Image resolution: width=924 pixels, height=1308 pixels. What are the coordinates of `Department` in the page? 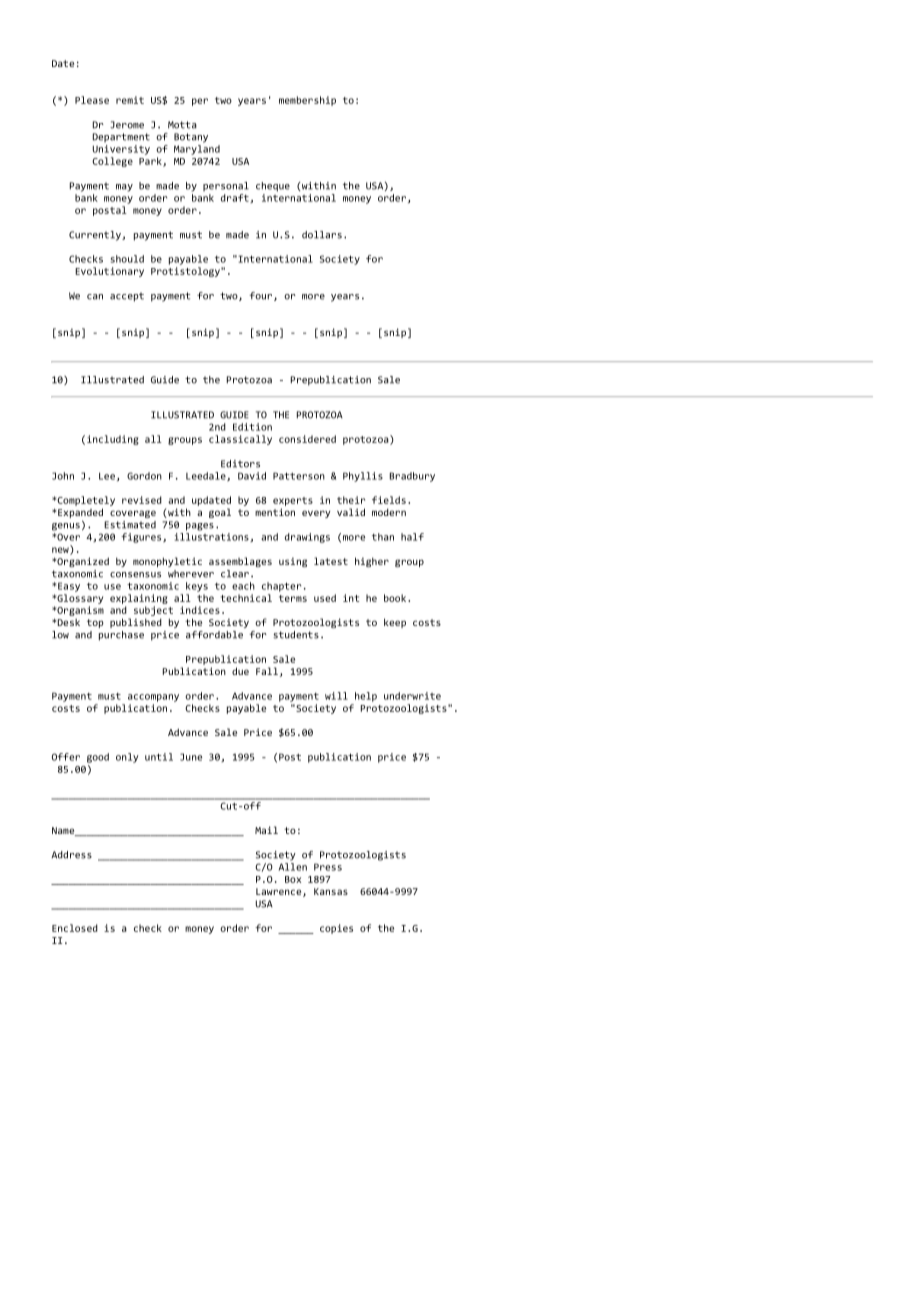 It's located at (121, 137).
